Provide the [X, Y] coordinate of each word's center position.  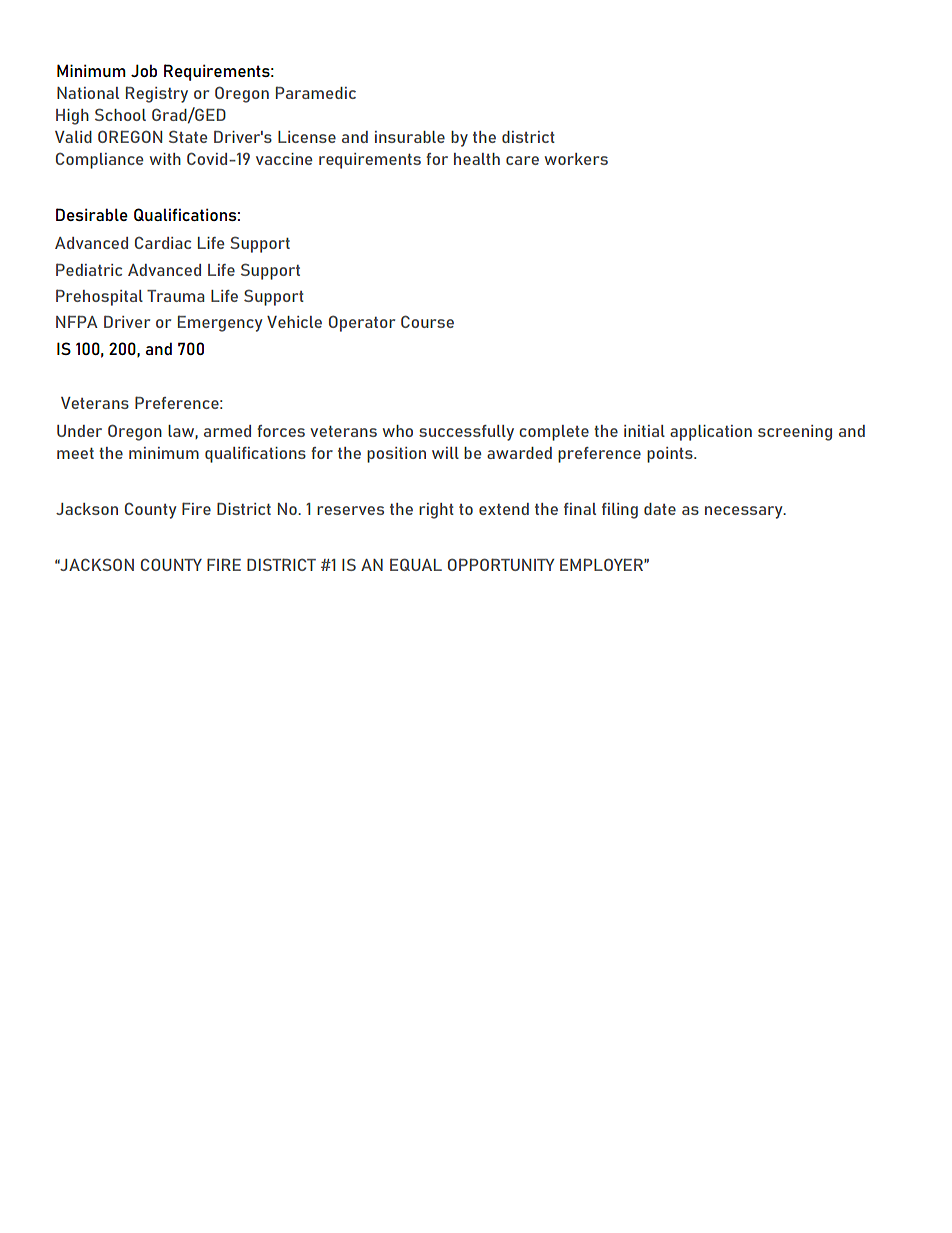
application [711, 433]
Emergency [220, 323]
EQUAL [416, 564]
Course [427, 321]
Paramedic [316, 92]
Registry [157, 94]
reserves [350, 510]
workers [576, 159]
